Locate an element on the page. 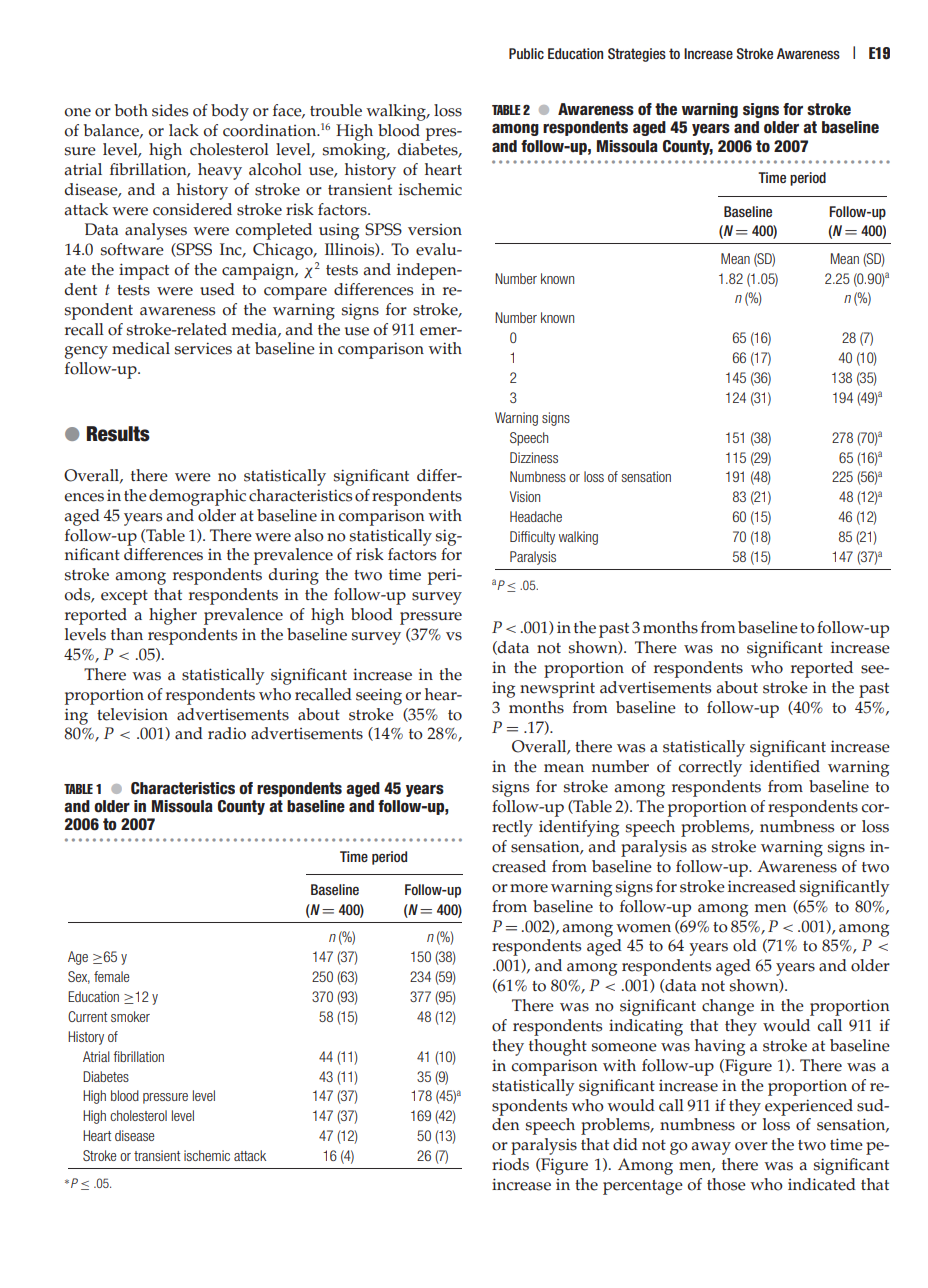  Results is located at coordinates (118, 434).
